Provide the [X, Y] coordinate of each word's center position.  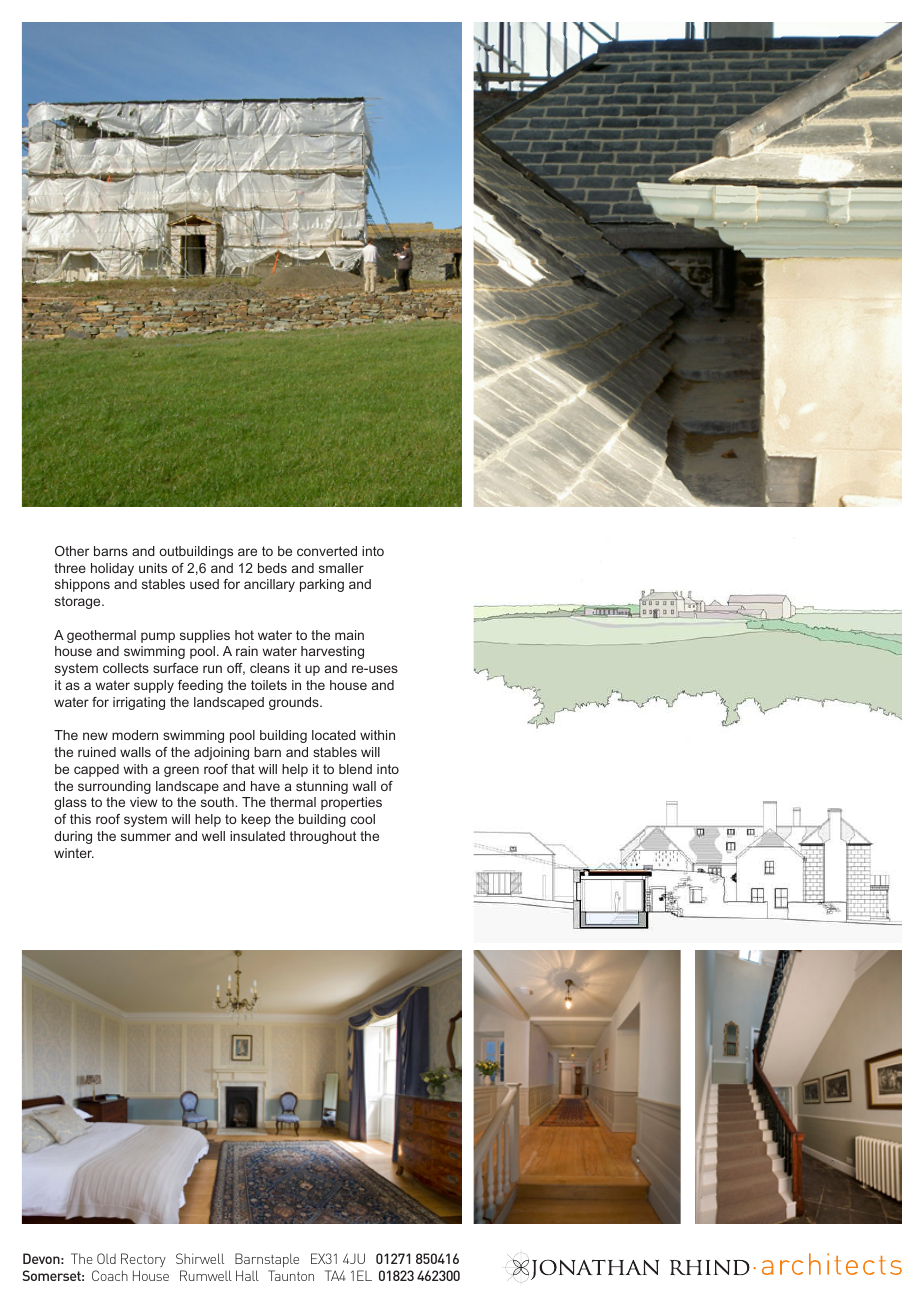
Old [106, 1258]
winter [74, 853]
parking [322, 585]
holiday [112, 569]
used [204, 584]
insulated [257, 836]
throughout [323, 837]
